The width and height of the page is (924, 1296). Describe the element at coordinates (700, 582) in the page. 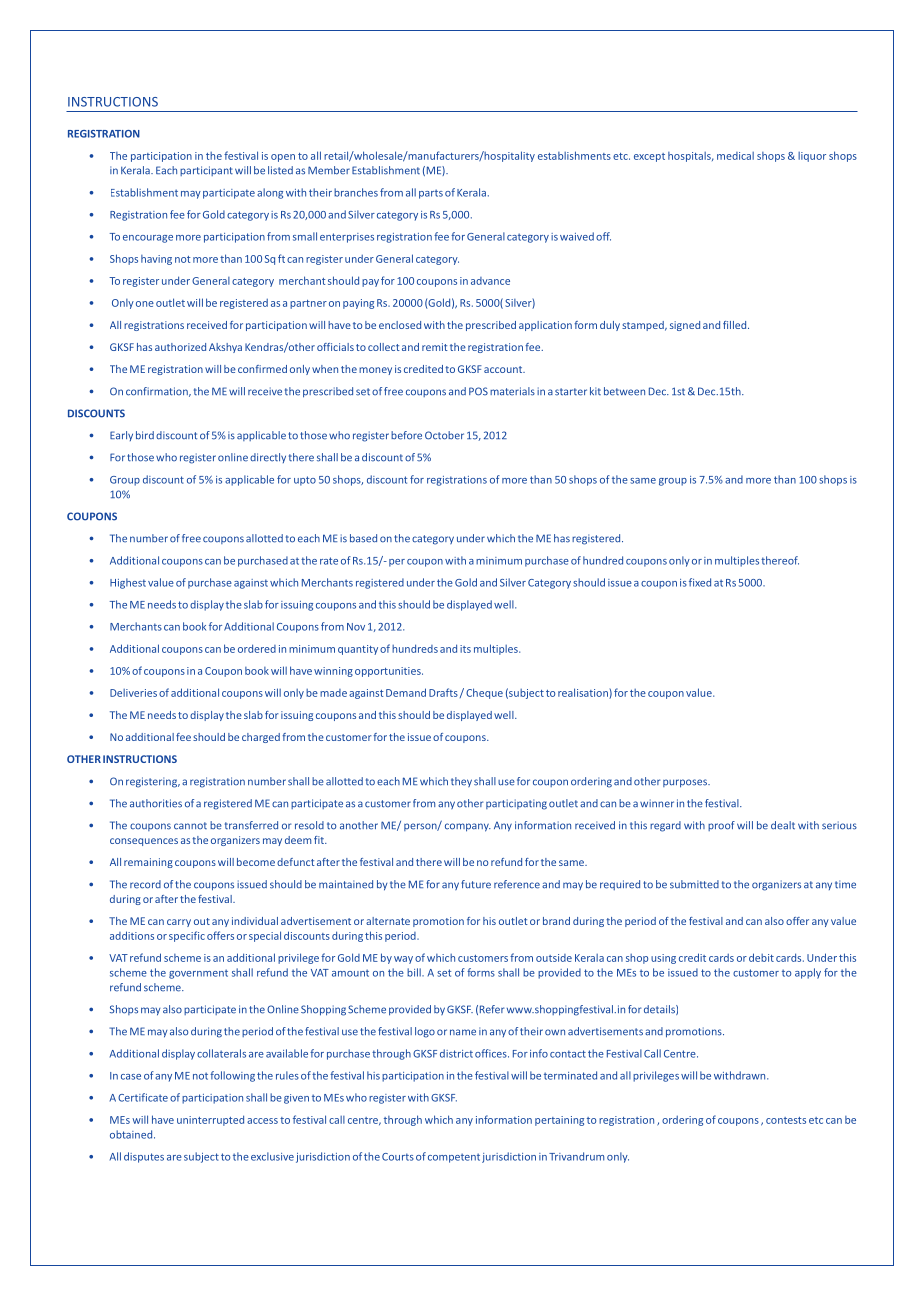

I see `fixed` at that location.
